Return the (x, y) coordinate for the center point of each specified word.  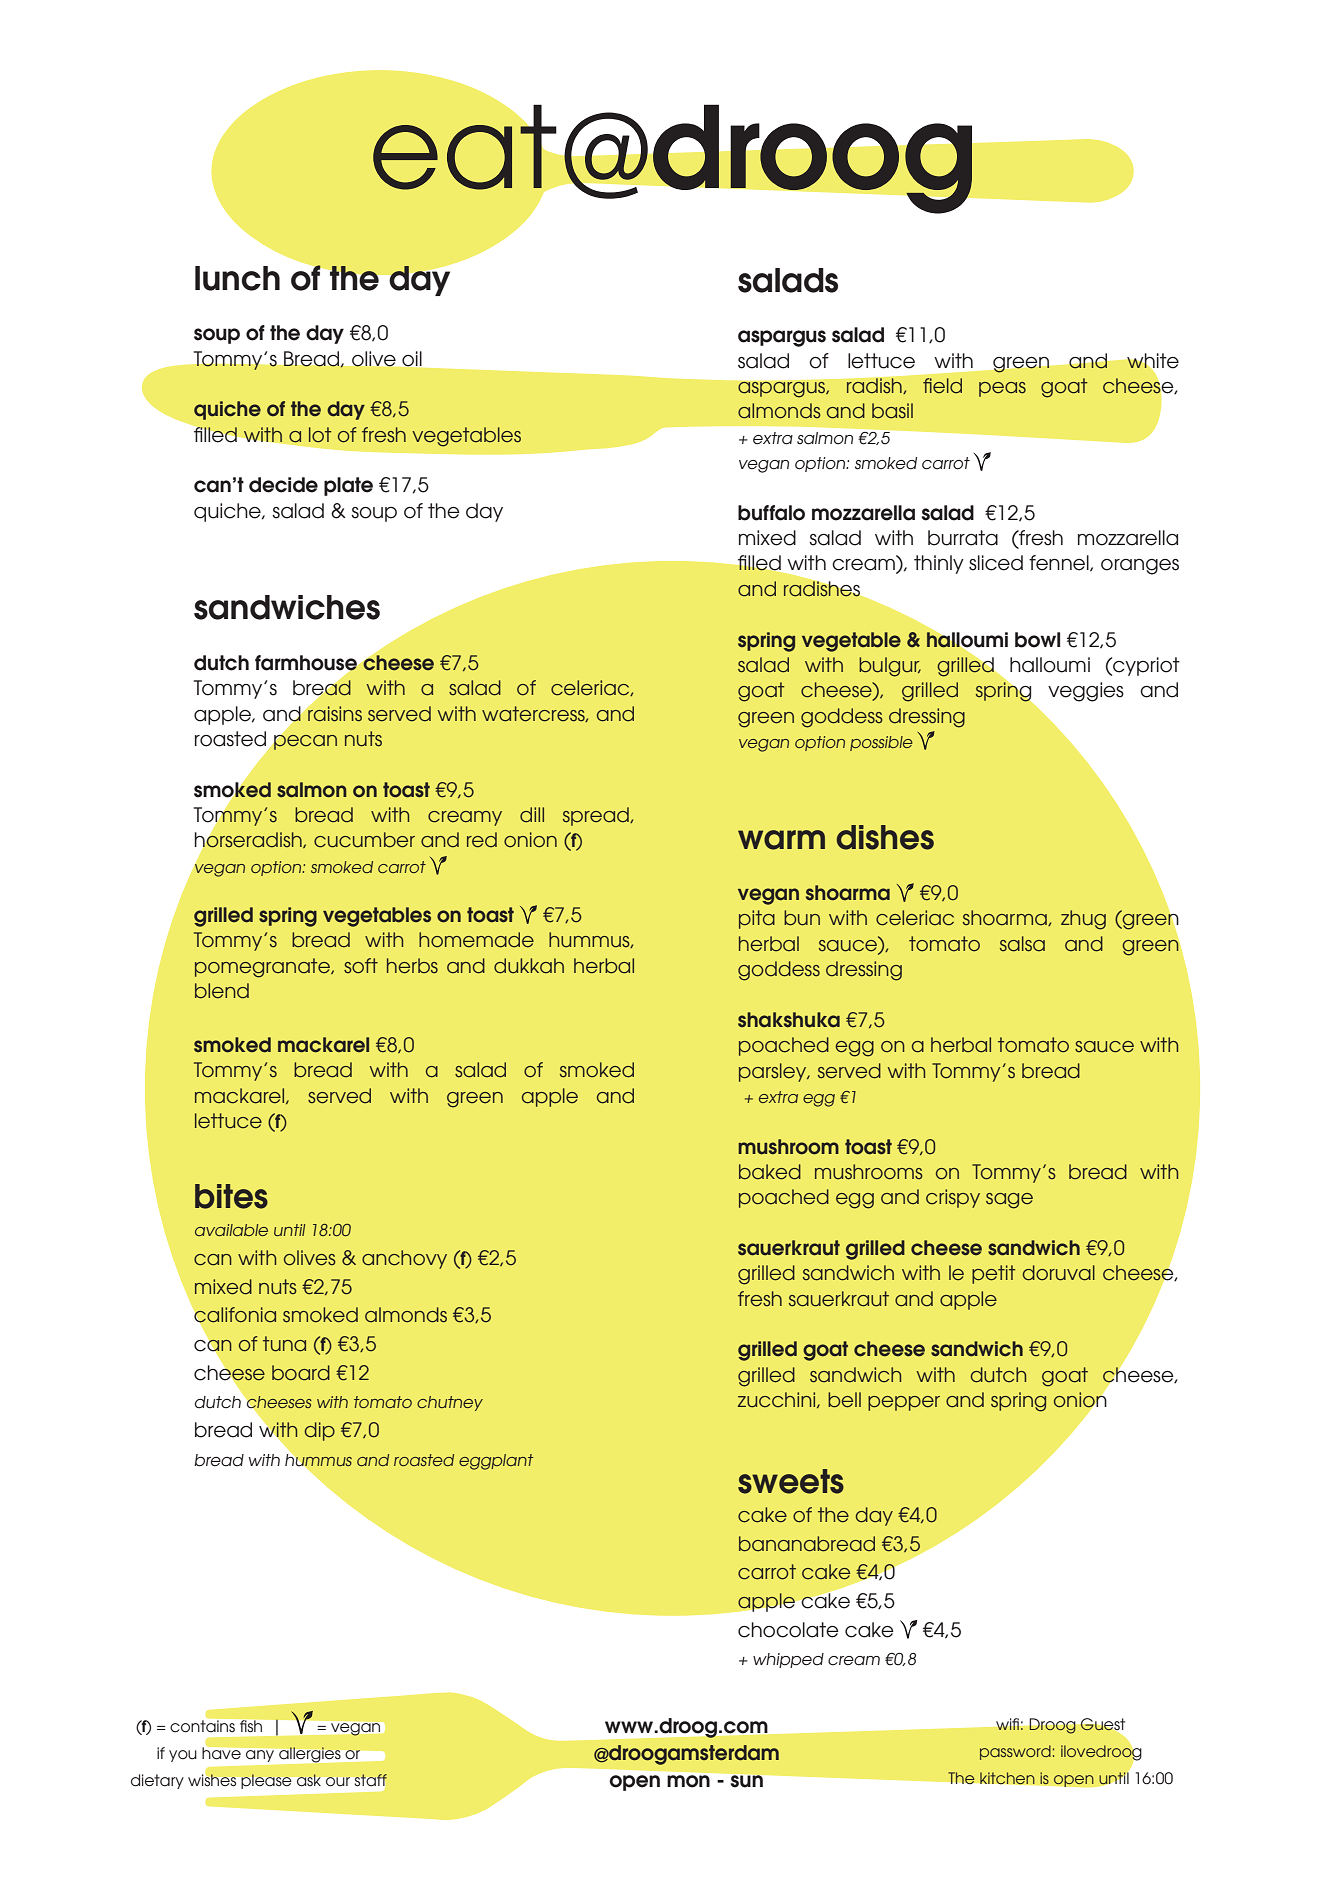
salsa (1022, 944)
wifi (1007, 1724)
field (942, 386)
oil (412, 358)
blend (222, 991)
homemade (476, 940)
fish (251, 1726)
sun (747, 1781)
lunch (237, 278)
